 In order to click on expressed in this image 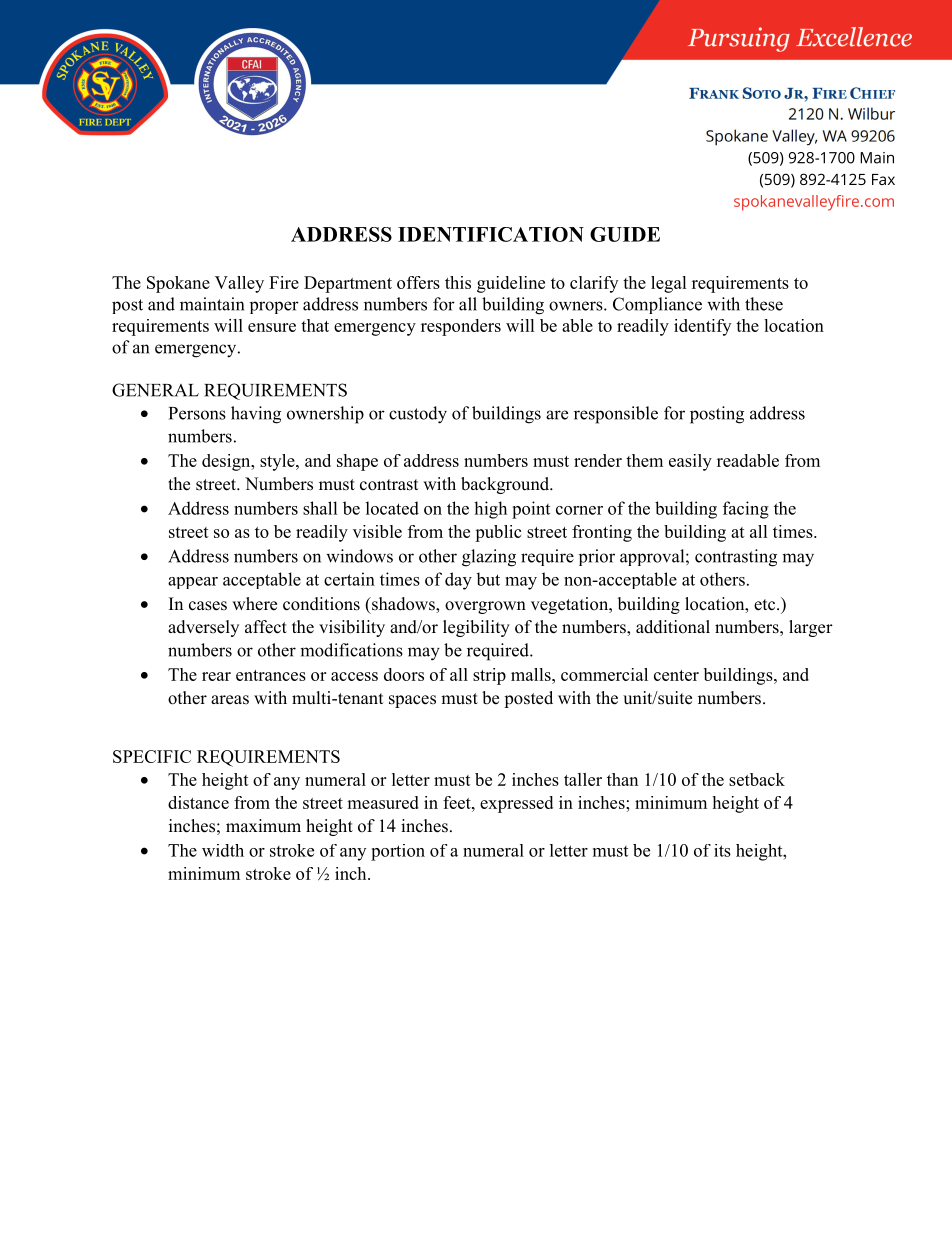, I will do `click(516, 804)`.
